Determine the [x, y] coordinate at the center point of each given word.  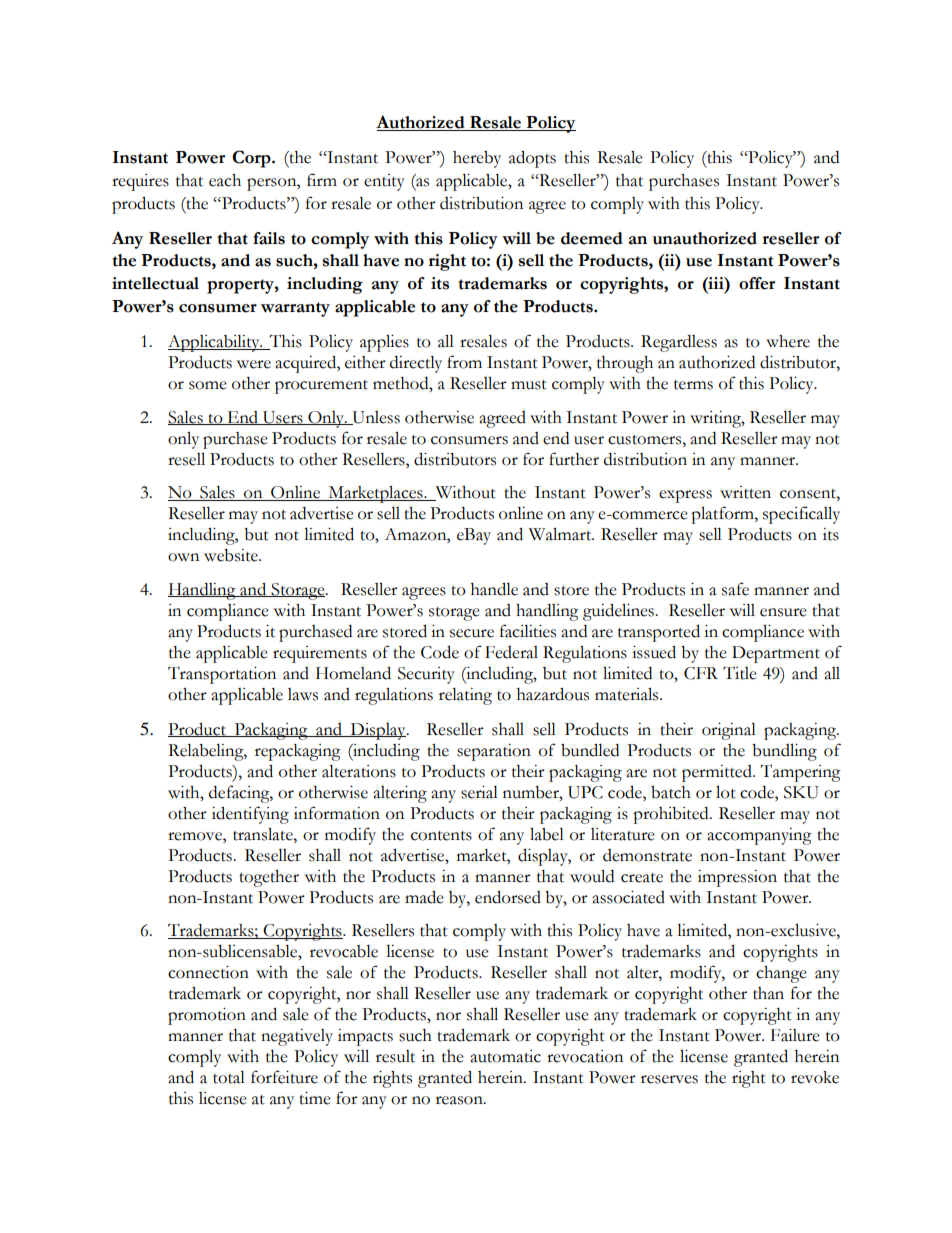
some [208, 385]
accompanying [759, 836]
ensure [783, 612]
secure [472, 633]
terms [693, 385]
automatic [505, 1056]
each [225, 180]
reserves [669, 1079]
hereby [477, 159]
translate [264, 834]
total [229, 1077]
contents [441, 836]
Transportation [222, 675]
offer [757, 283]
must [529, 385]
